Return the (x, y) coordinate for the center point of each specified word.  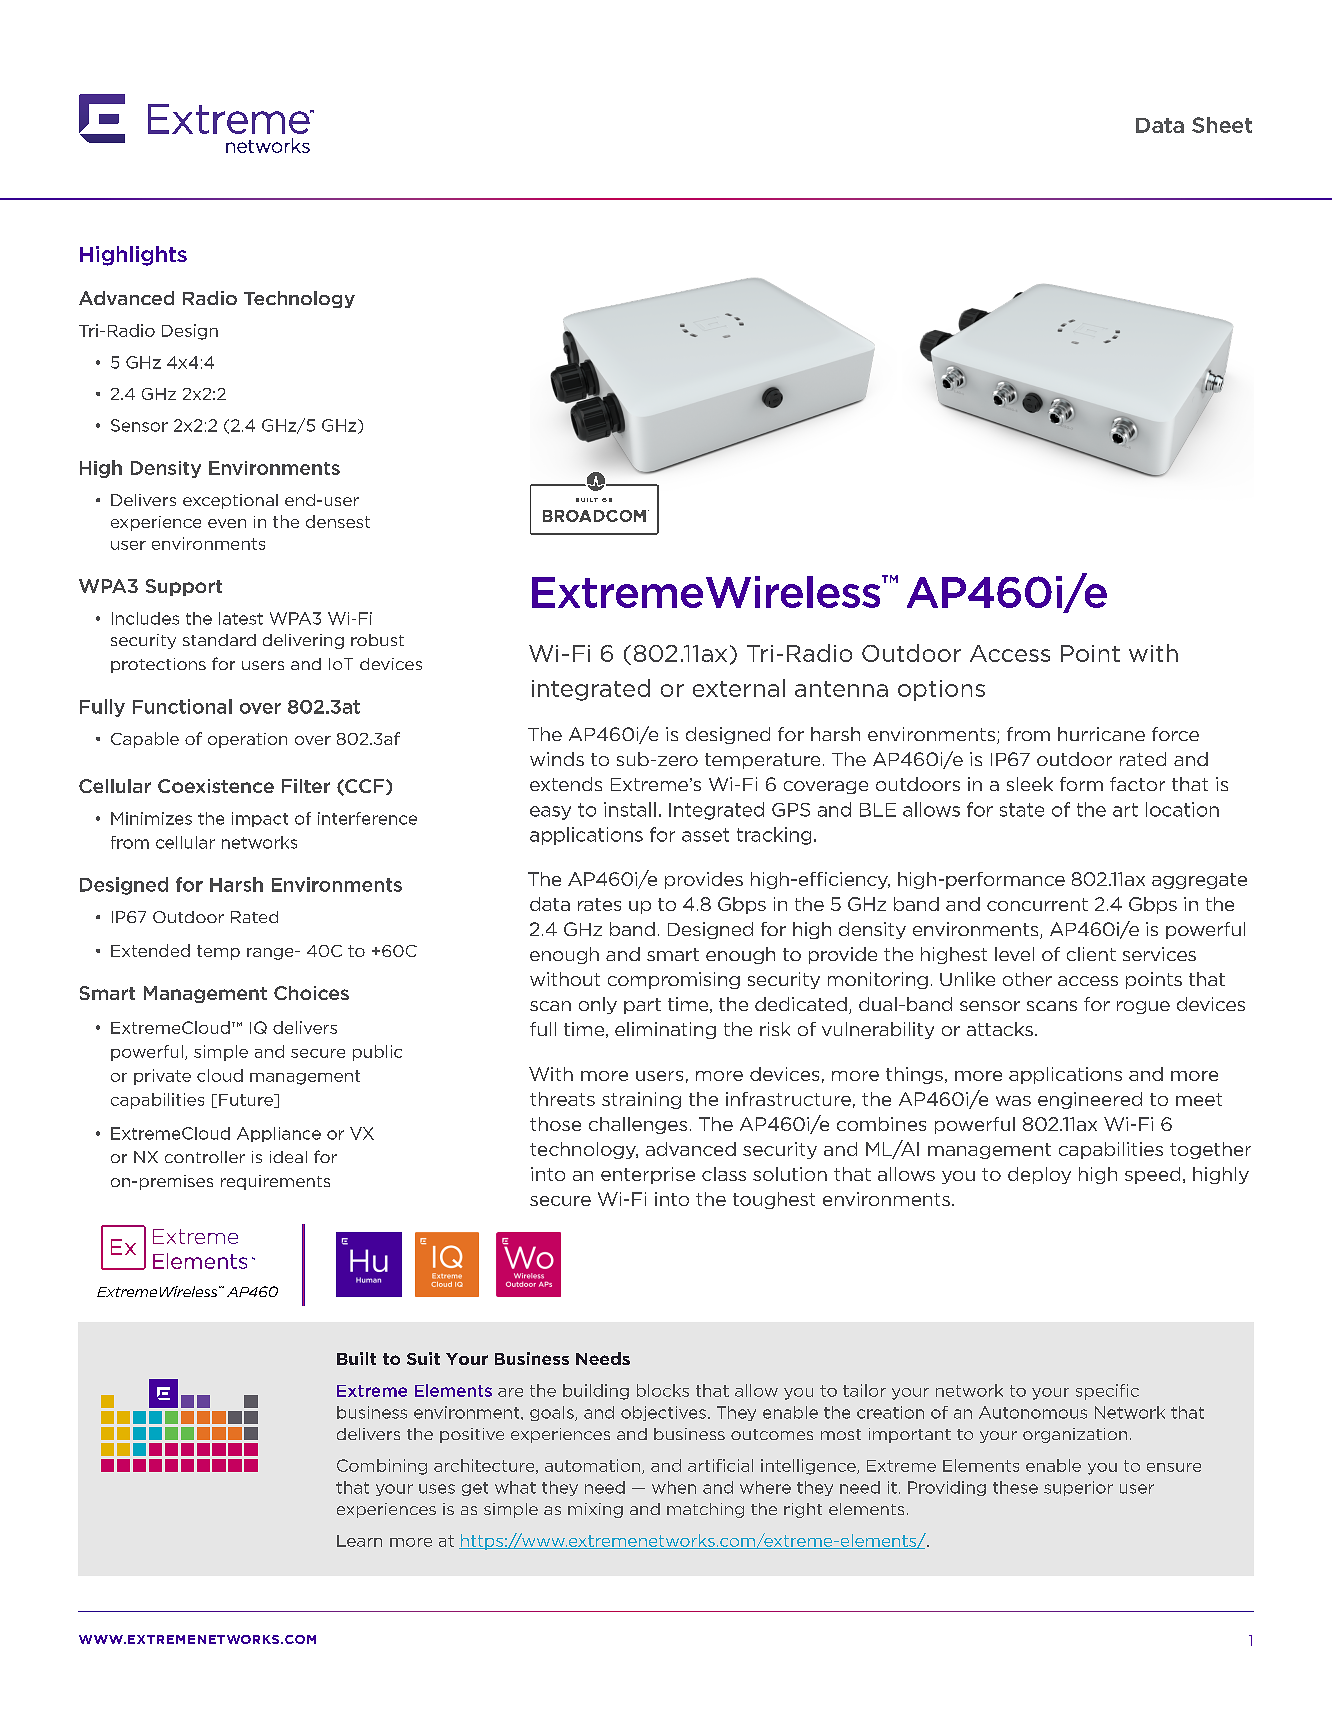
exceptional (230, 501)
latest (241, 618)
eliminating (665, 1030)
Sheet (1222, 125)
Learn (359, 1541)
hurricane (1101, 734)
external (739, 688)
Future (247, 1101)
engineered (1090, 1100)
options (941, 690)
